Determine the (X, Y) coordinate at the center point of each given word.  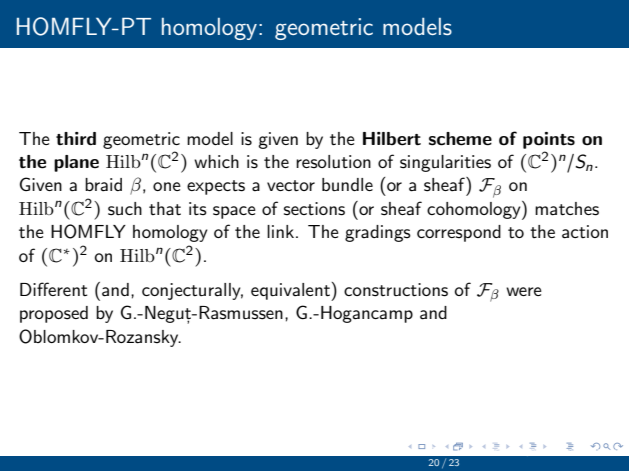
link (280, 231)
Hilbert (392, 139)
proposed (54, 314)
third (76, 138)
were (524, 291)
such (125, 209)
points (549, 140)
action (585, 232)
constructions (396, 290)
